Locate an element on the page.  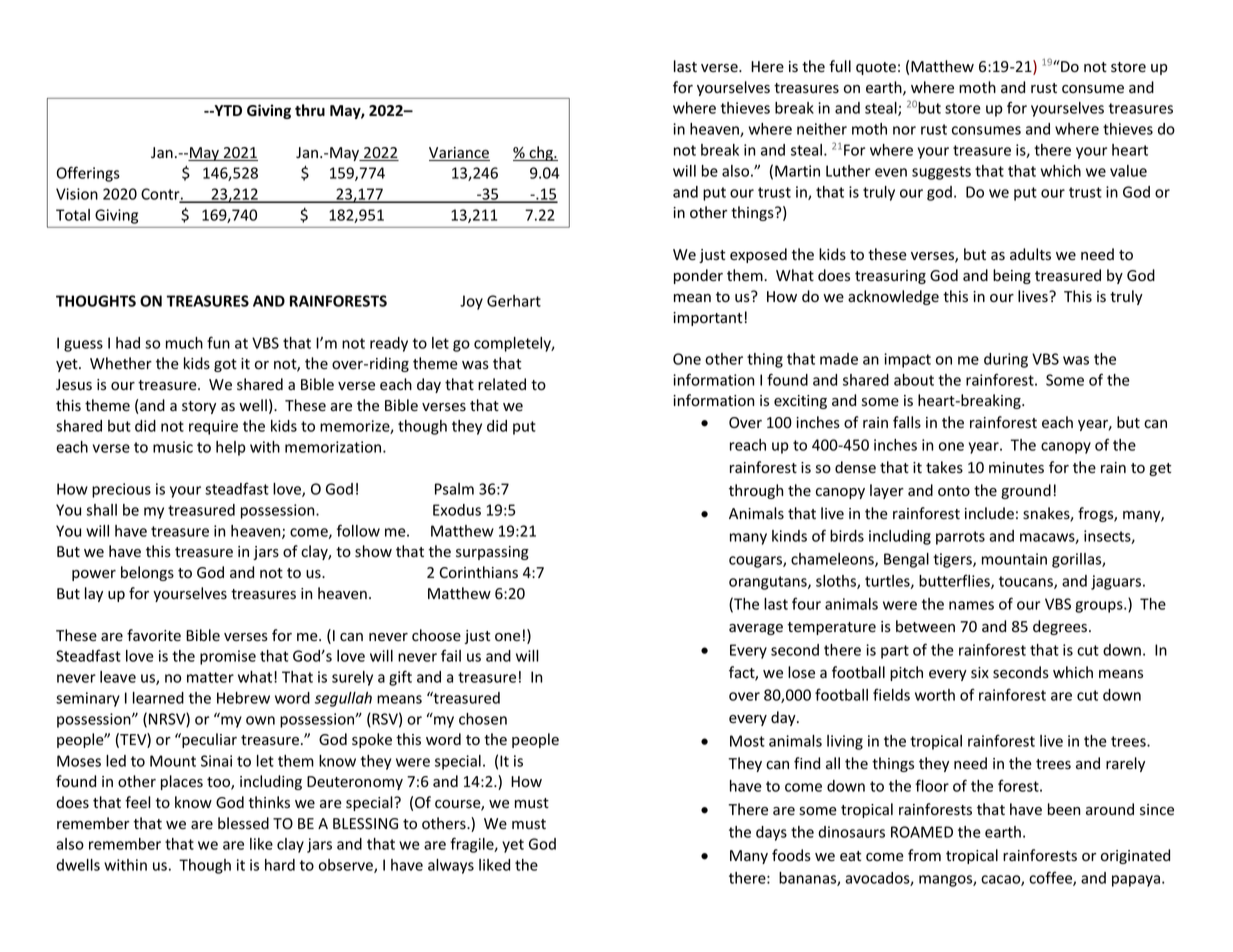
help is located at coordinates (231, 448).
